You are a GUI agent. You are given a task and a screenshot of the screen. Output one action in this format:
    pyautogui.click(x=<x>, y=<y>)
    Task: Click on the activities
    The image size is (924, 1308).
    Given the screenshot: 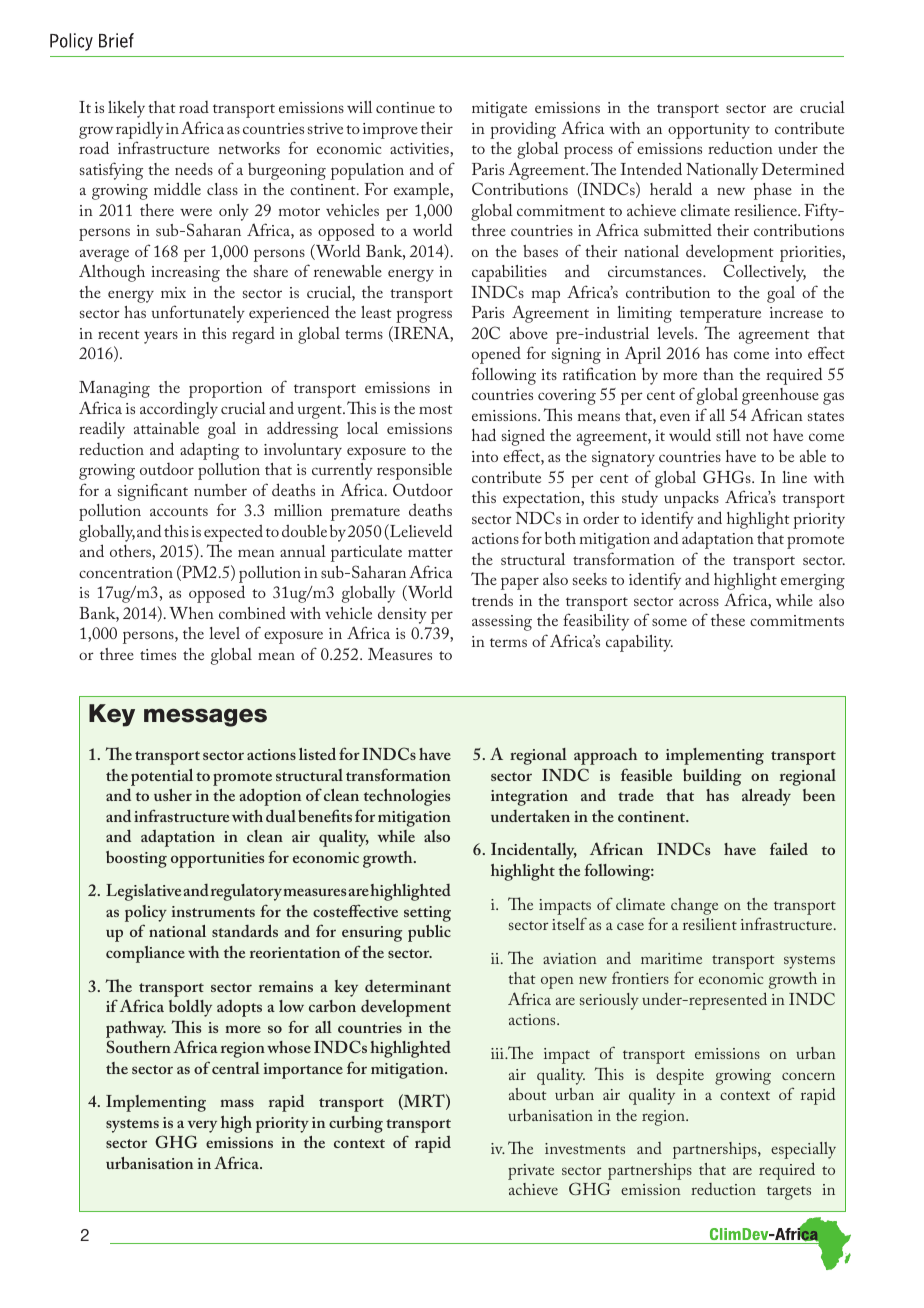 What is the action you would take?
    pyautogui.click(x=420, y=150)
